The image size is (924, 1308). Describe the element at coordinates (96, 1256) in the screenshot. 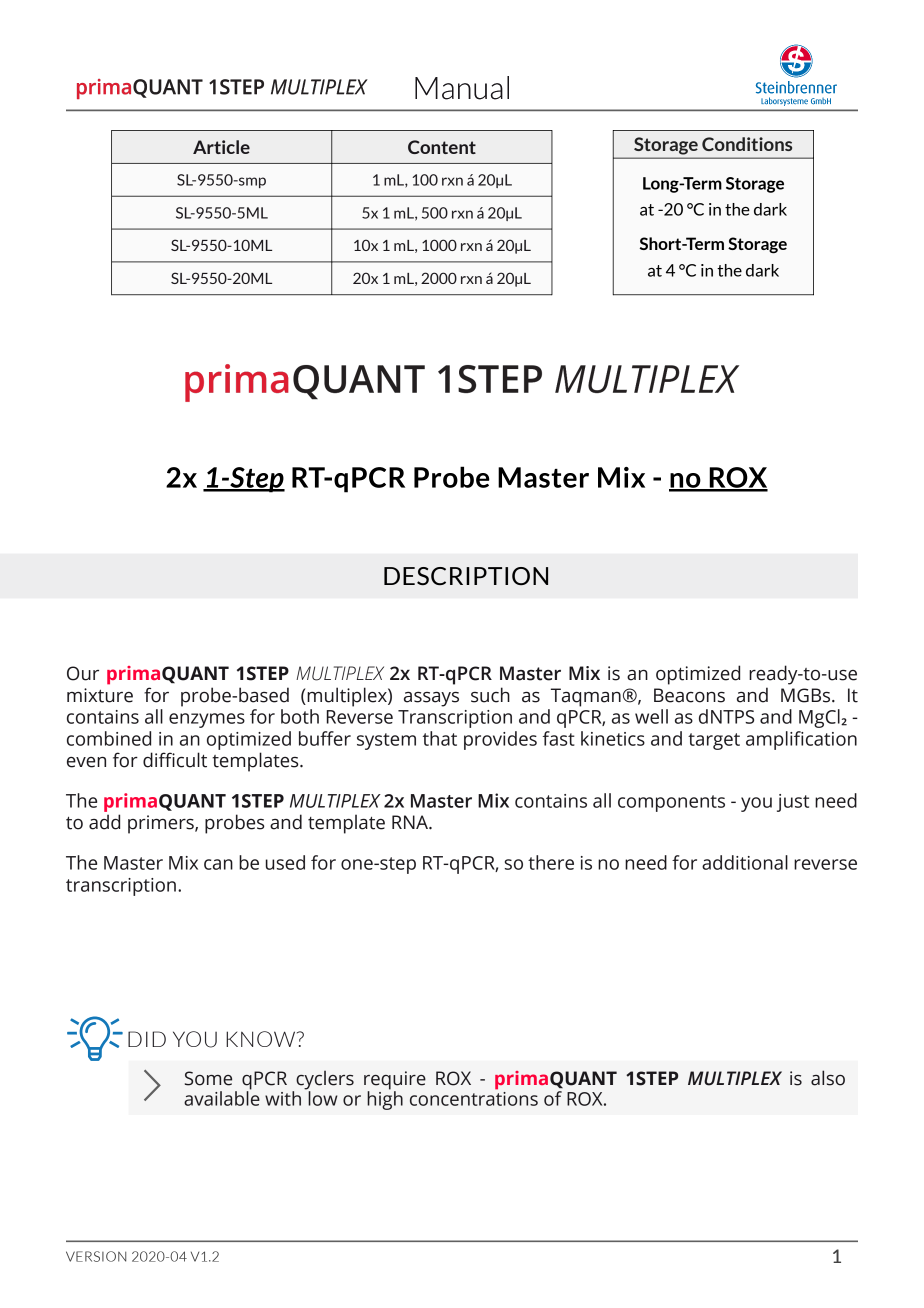

I see `VERSION` at that location.
